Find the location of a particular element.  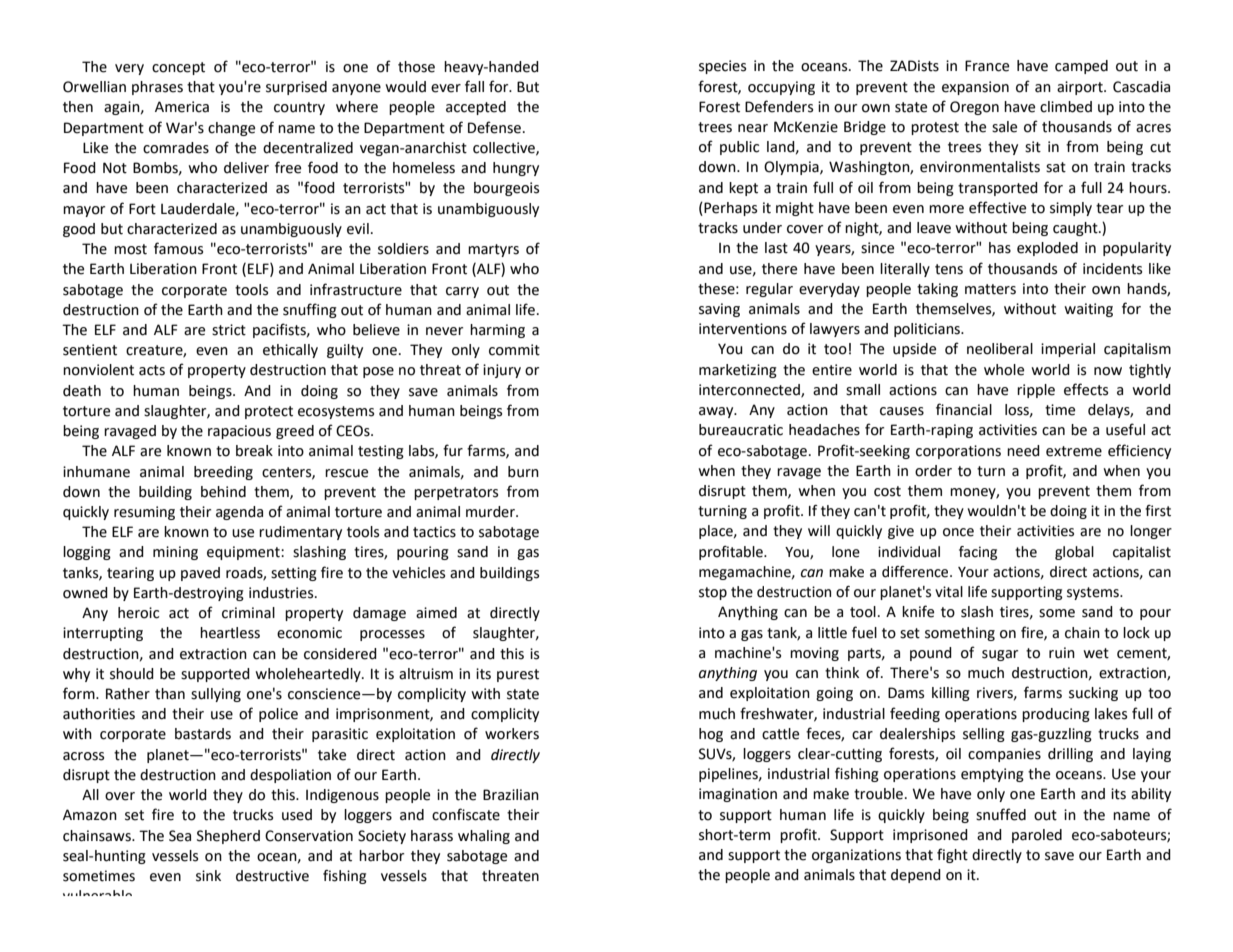

whaling is located at coordinates (484, 837).
